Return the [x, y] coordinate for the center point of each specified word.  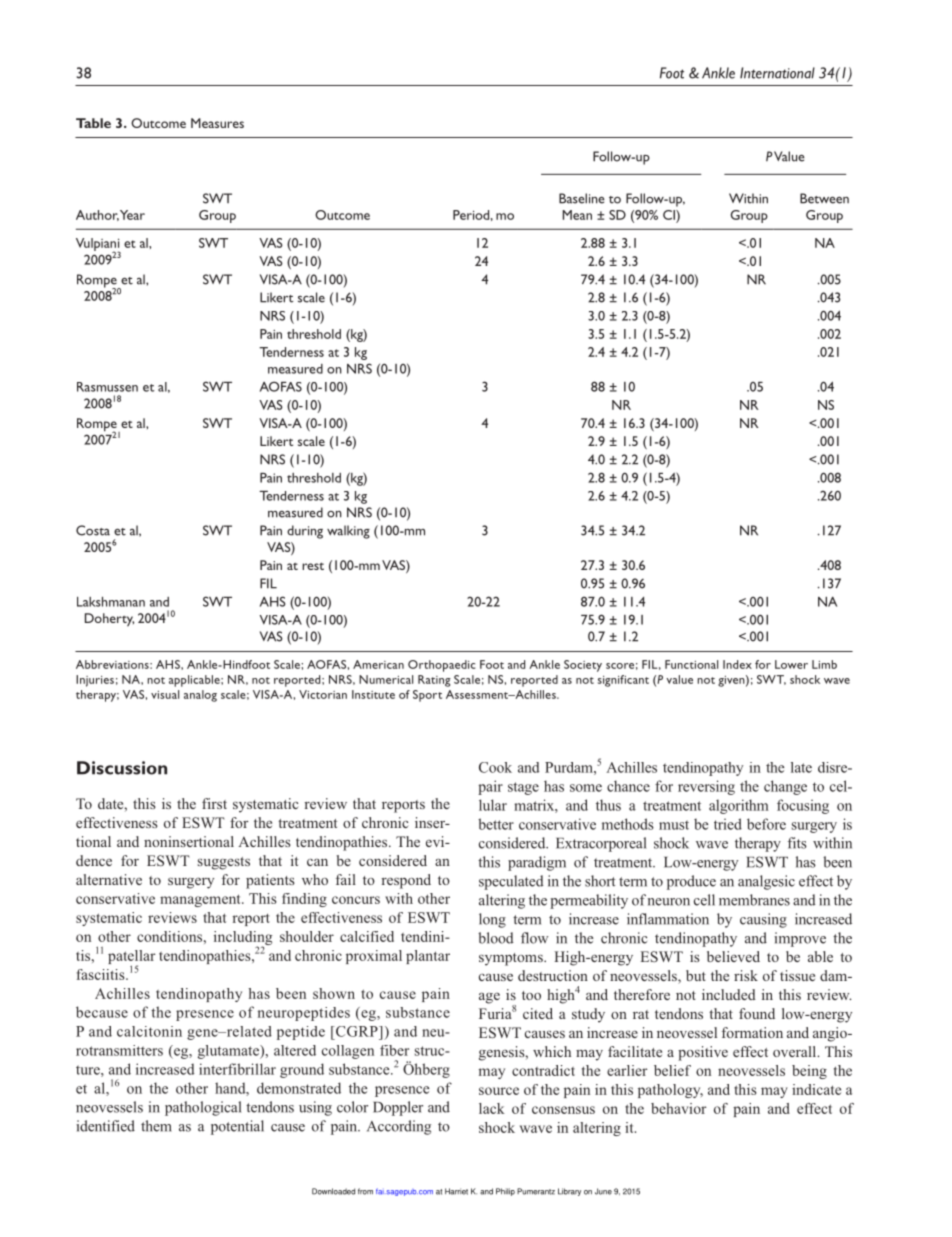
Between [824, 198]
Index [737, 664]
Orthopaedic [441, 666]
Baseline [582, 198]
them [156, 1126]
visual [165, 694]
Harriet [456, 1191]
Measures [217, 123]
